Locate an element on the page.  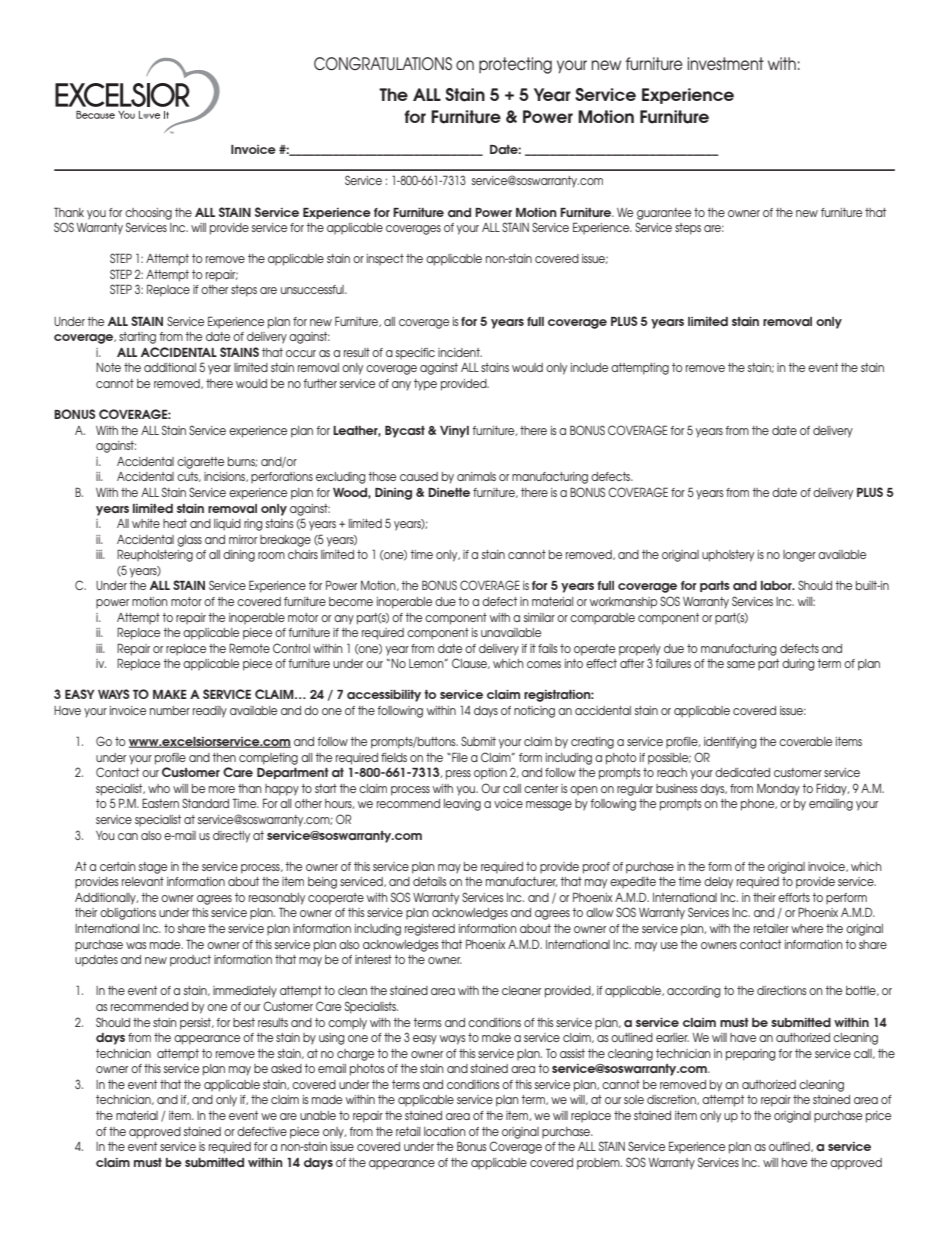
incident is located at coordinates (460, 352).
